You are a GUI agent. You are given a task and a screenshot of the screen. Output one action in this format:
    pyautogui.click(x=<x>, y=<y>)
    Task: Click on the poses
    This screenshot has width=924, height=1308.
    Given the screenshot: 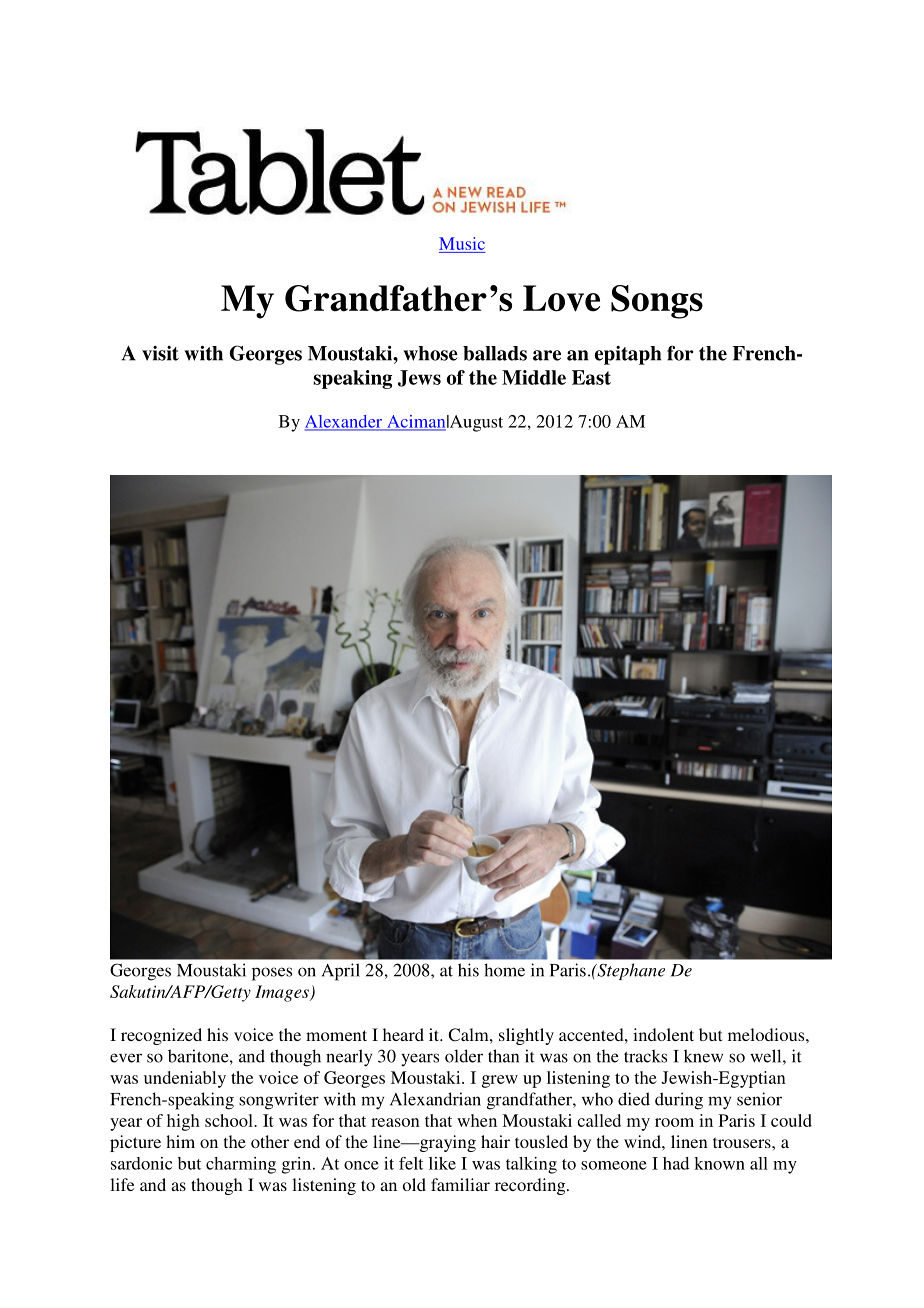 What is the action you would take?
    pyautogui.click(x=272, y=974)
